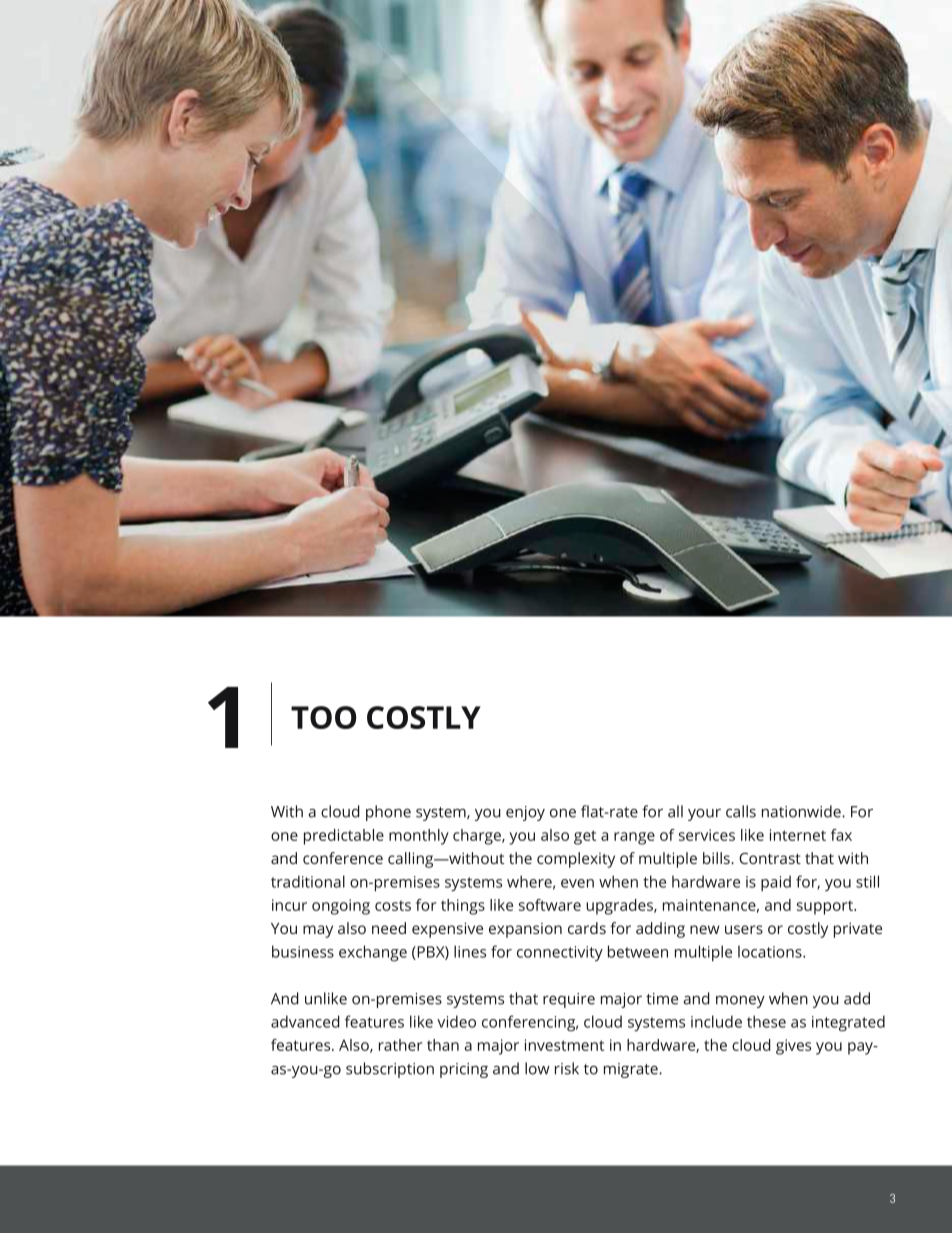 This screenshot has height=1233, width=952. I want to click on nationwide, so click(802, 811).
